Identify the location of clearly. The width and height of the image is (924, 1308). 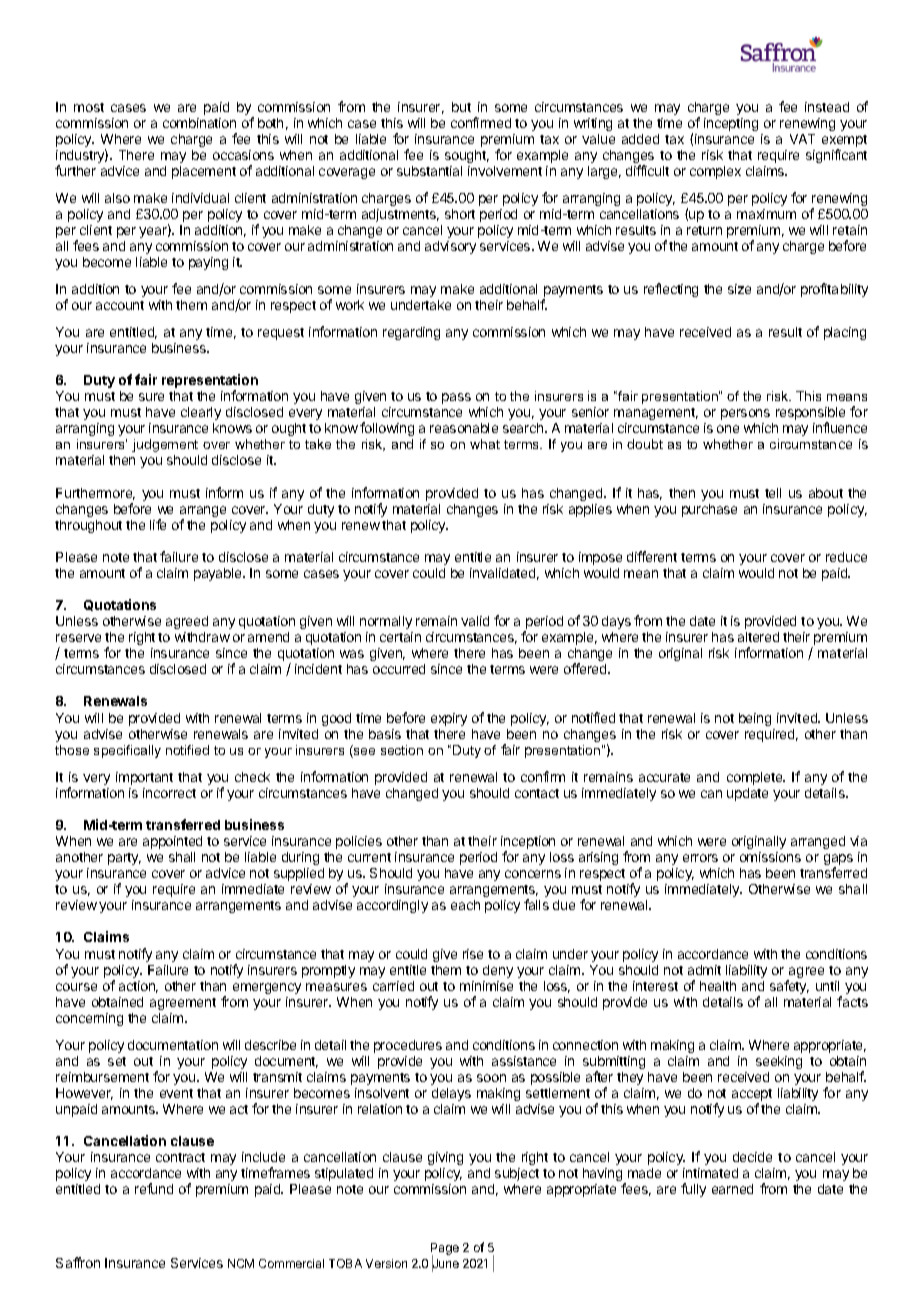
(201, 413).
